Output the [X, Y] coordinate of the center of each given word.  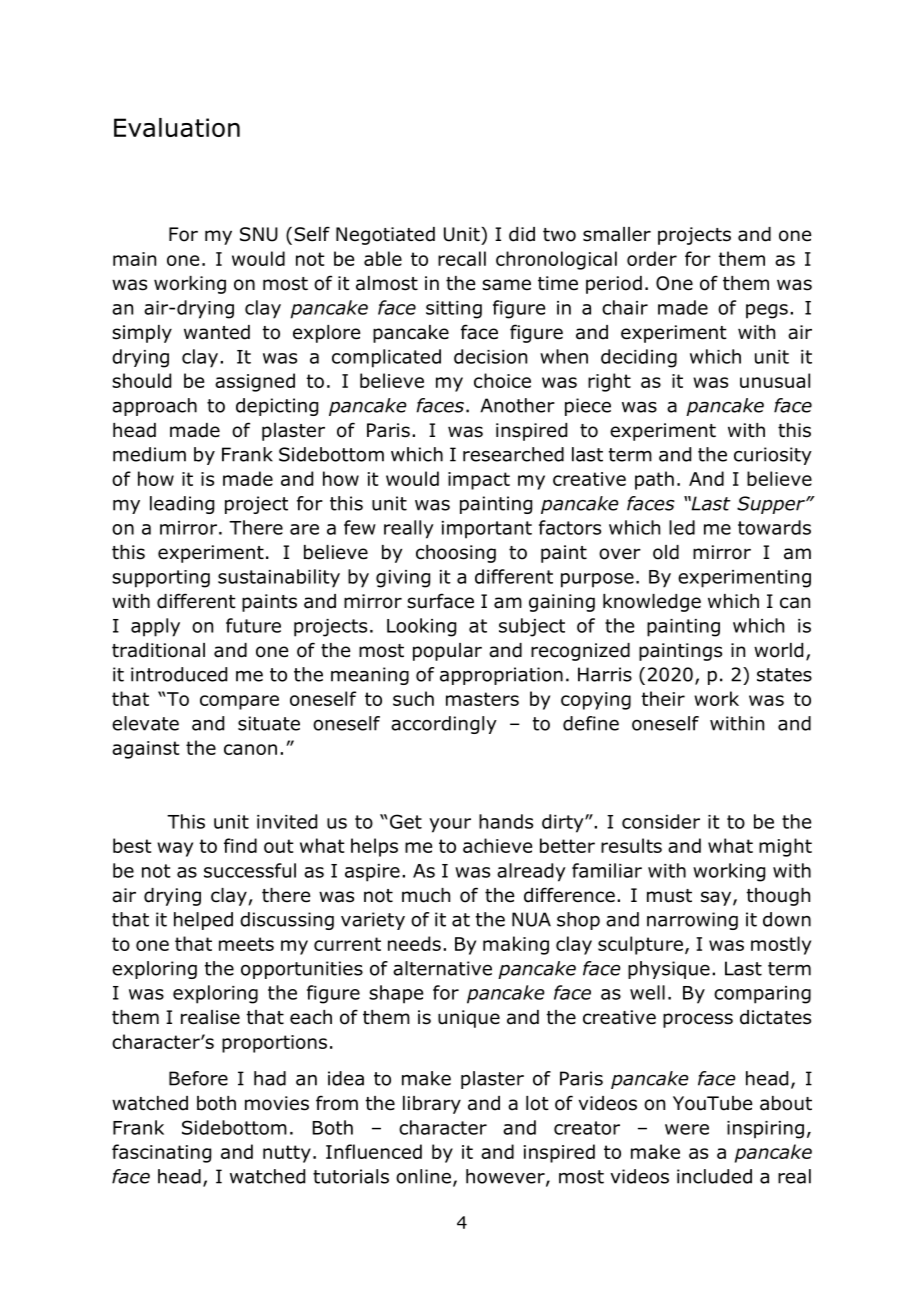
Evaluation [177, 127]
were [687, 1129]
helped [203, 921]
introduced [179, 674]
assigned [255, 382]
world [778, 650]
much [426, 895]
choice [502, 380]
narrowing [692, 921]
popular [447, 652]
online [423, 1176]
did [522, 234]
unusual [775, 380]
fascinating [161, 1153]
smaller [617, 234]
